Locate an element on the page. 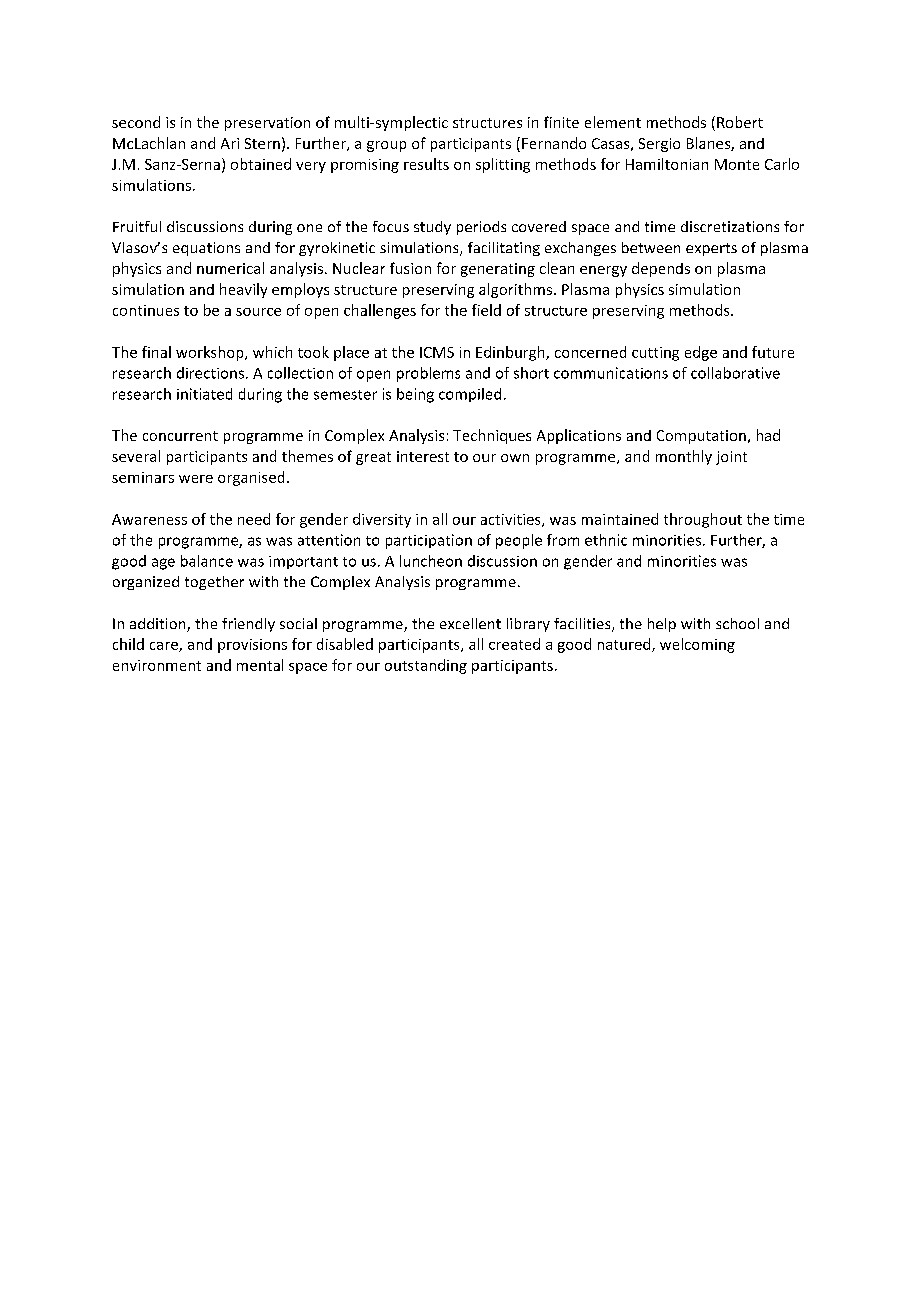 This page has height=1309, width=924. compiled is located at coordinates (470, 395).
